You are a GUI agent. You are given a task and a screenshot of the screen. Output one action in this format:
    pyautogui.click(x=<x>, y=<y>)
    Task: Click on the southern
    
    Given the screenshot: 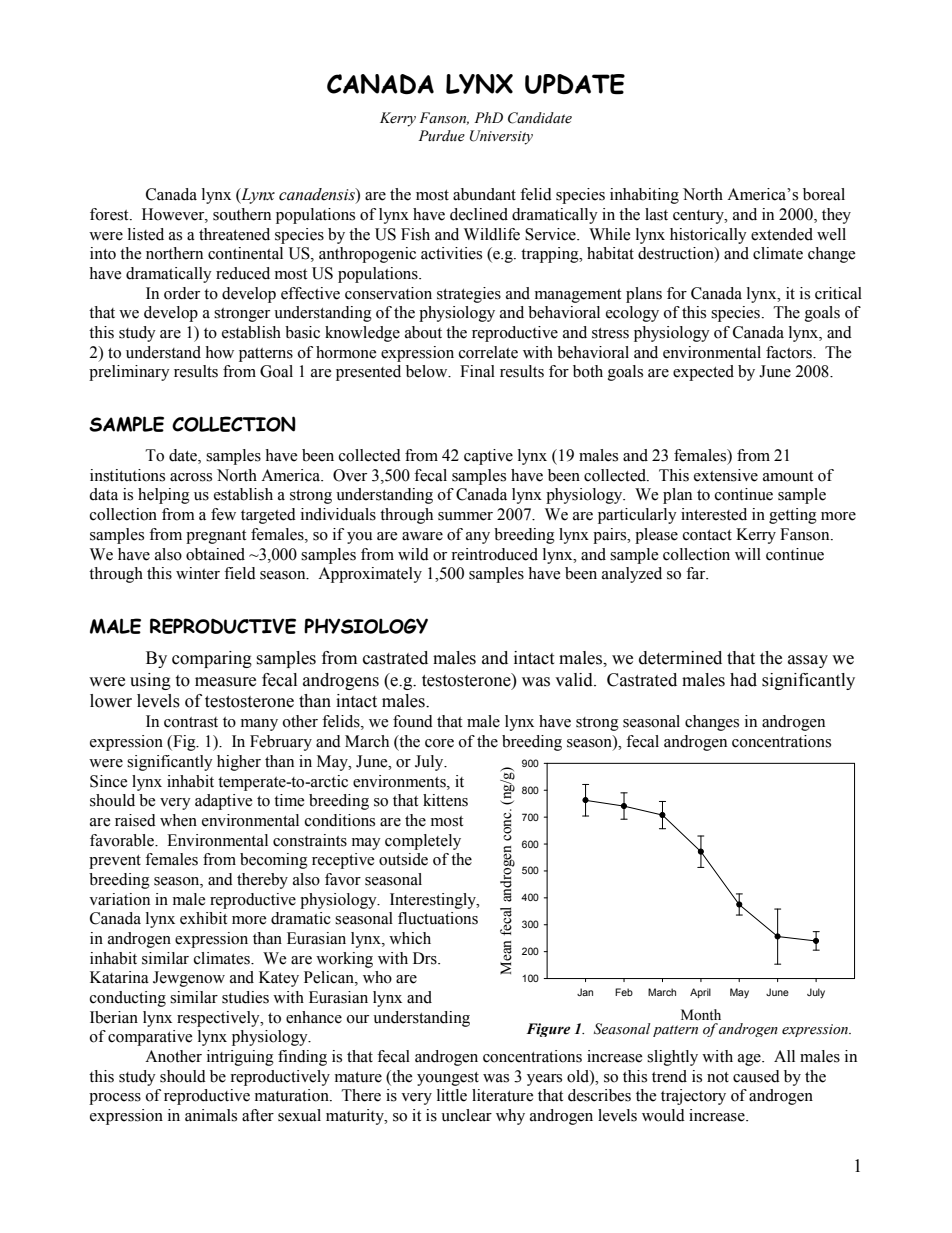 What is the action you would take?
    pyautogui.click(x=242, y=214)
